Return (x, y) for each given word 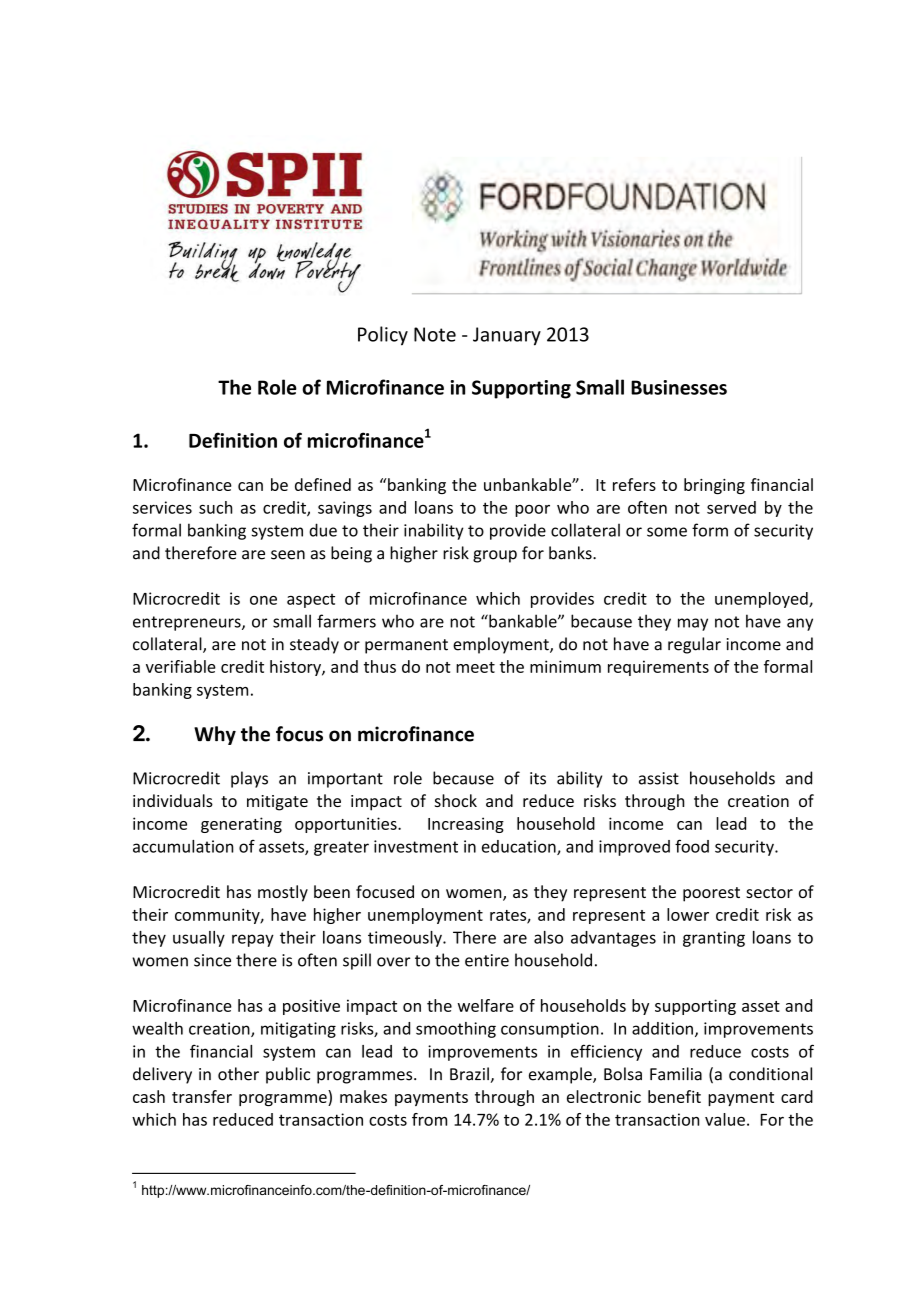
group (495, 556)
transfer (202, 1096)
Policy (383, 336)
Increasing (466, 825)
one (263, 600)
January (507, 336)
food (692, 846)
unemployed (762, 600)
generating (241, 825)
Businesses (679, 387)
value (725, 1119)
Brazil (469, 1074)
